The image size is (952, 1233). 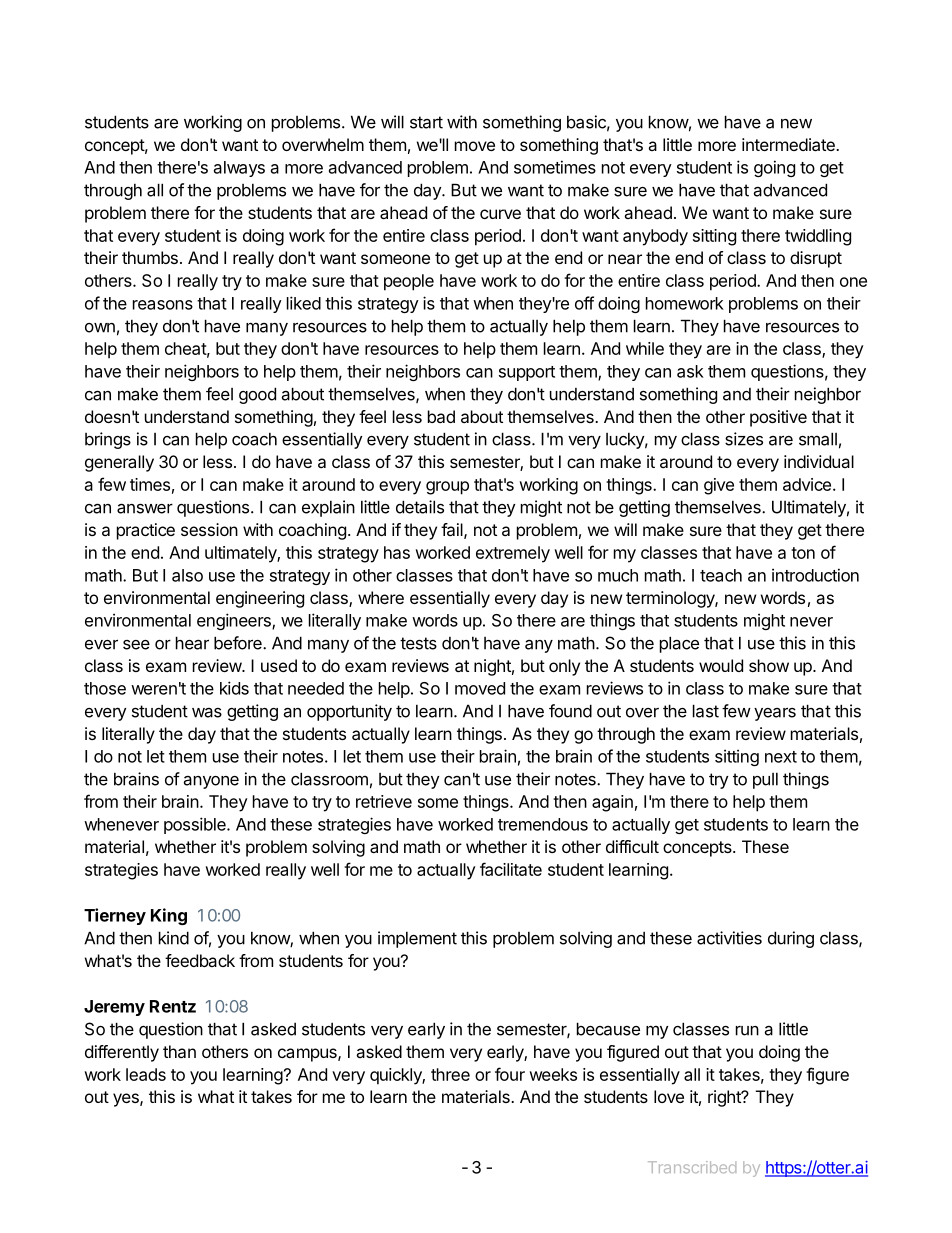 What do you see at coordinates (721, 665) in the document?
I see `would` at bounding box center [721, 665].
